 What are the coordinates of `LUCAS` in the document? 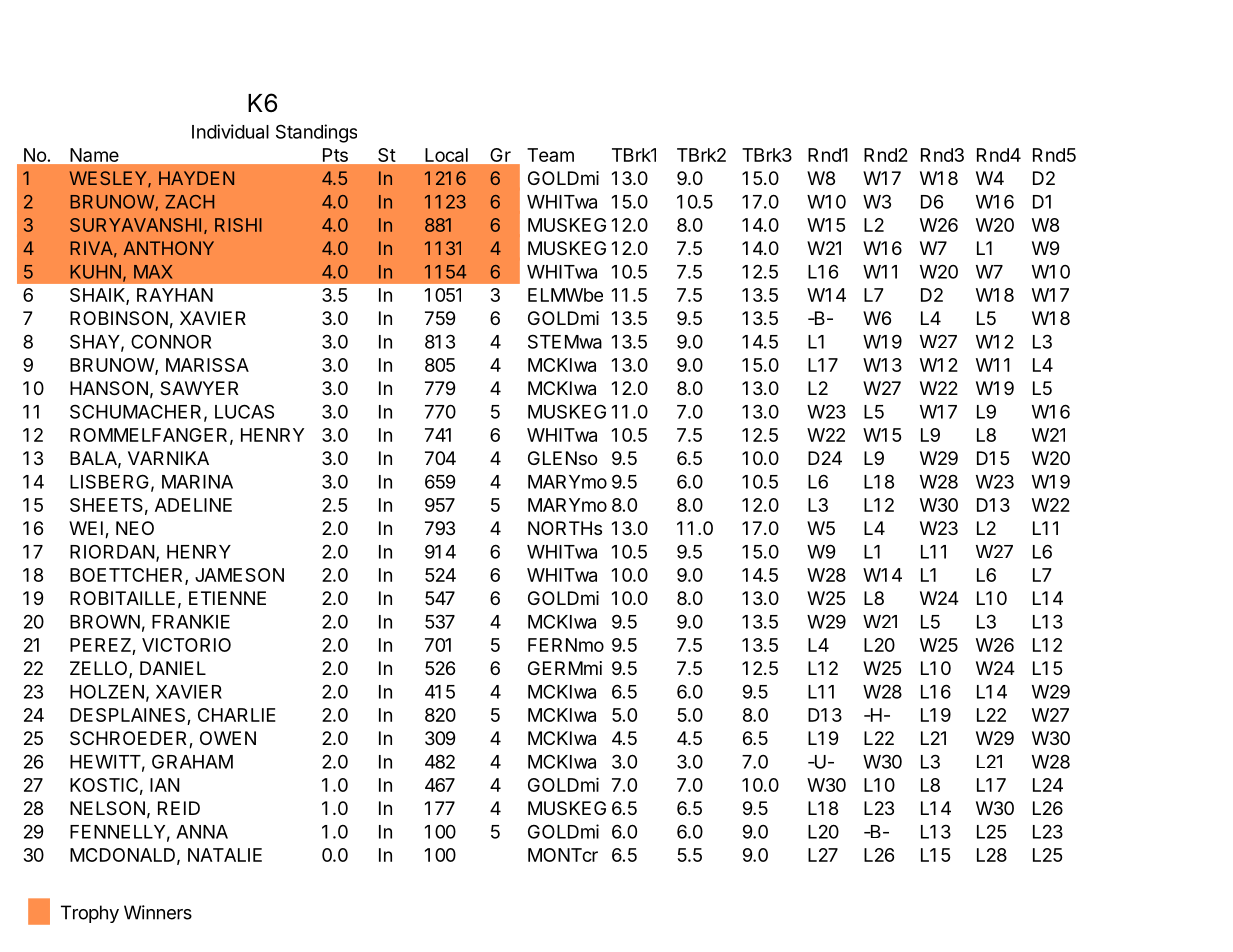 It's located at (244, 411).
